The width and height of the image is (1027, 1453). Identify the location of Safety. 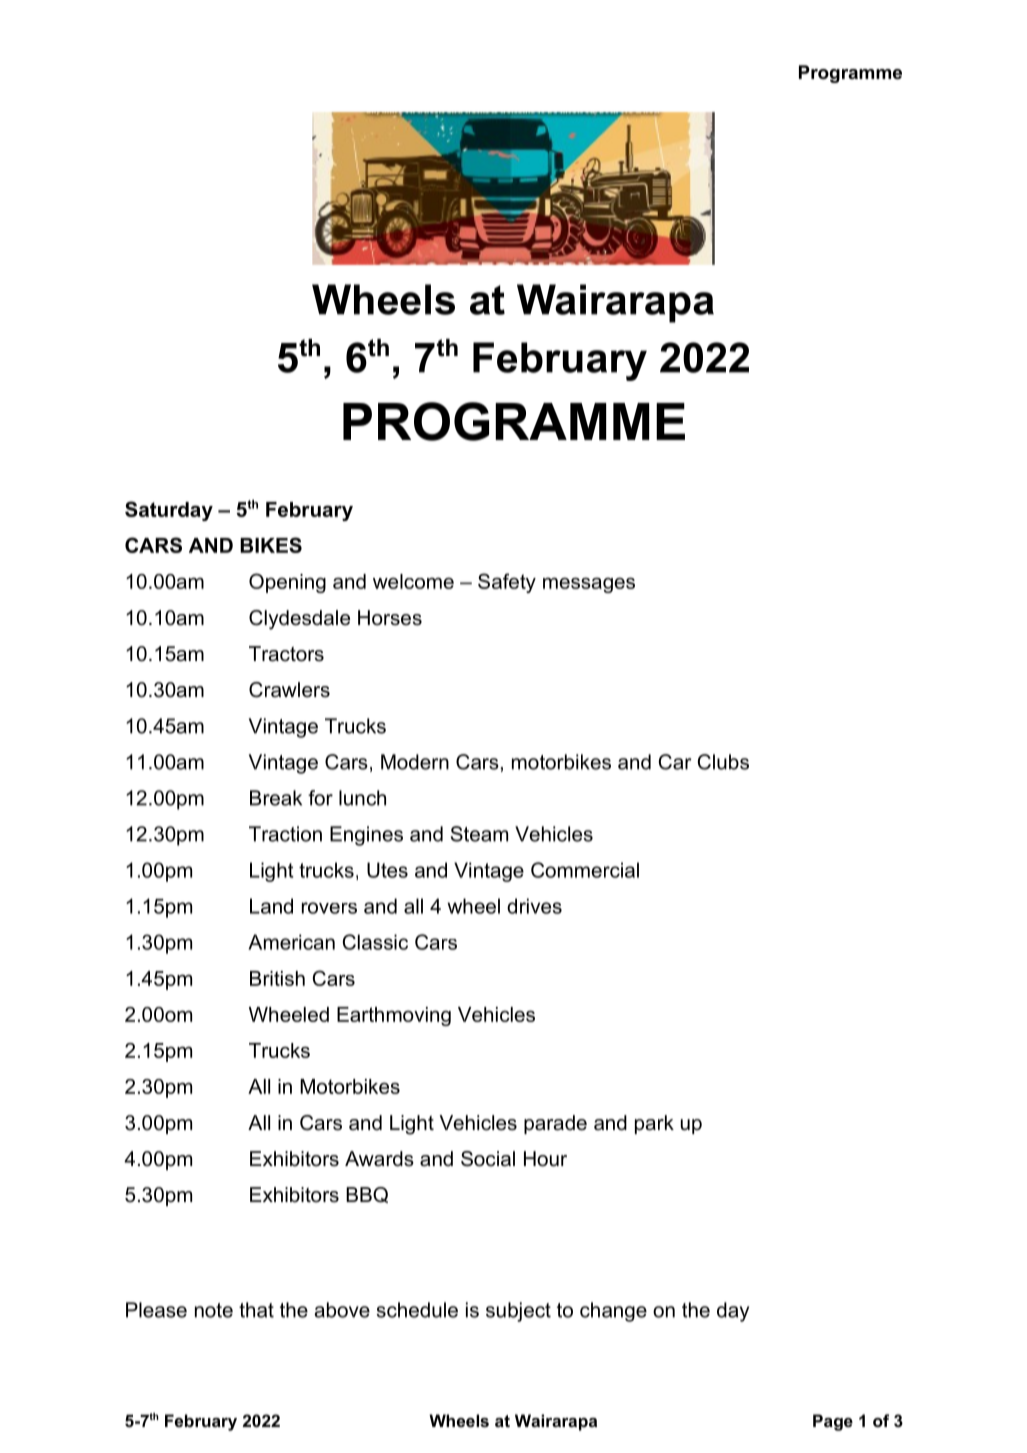
(507, 583).
